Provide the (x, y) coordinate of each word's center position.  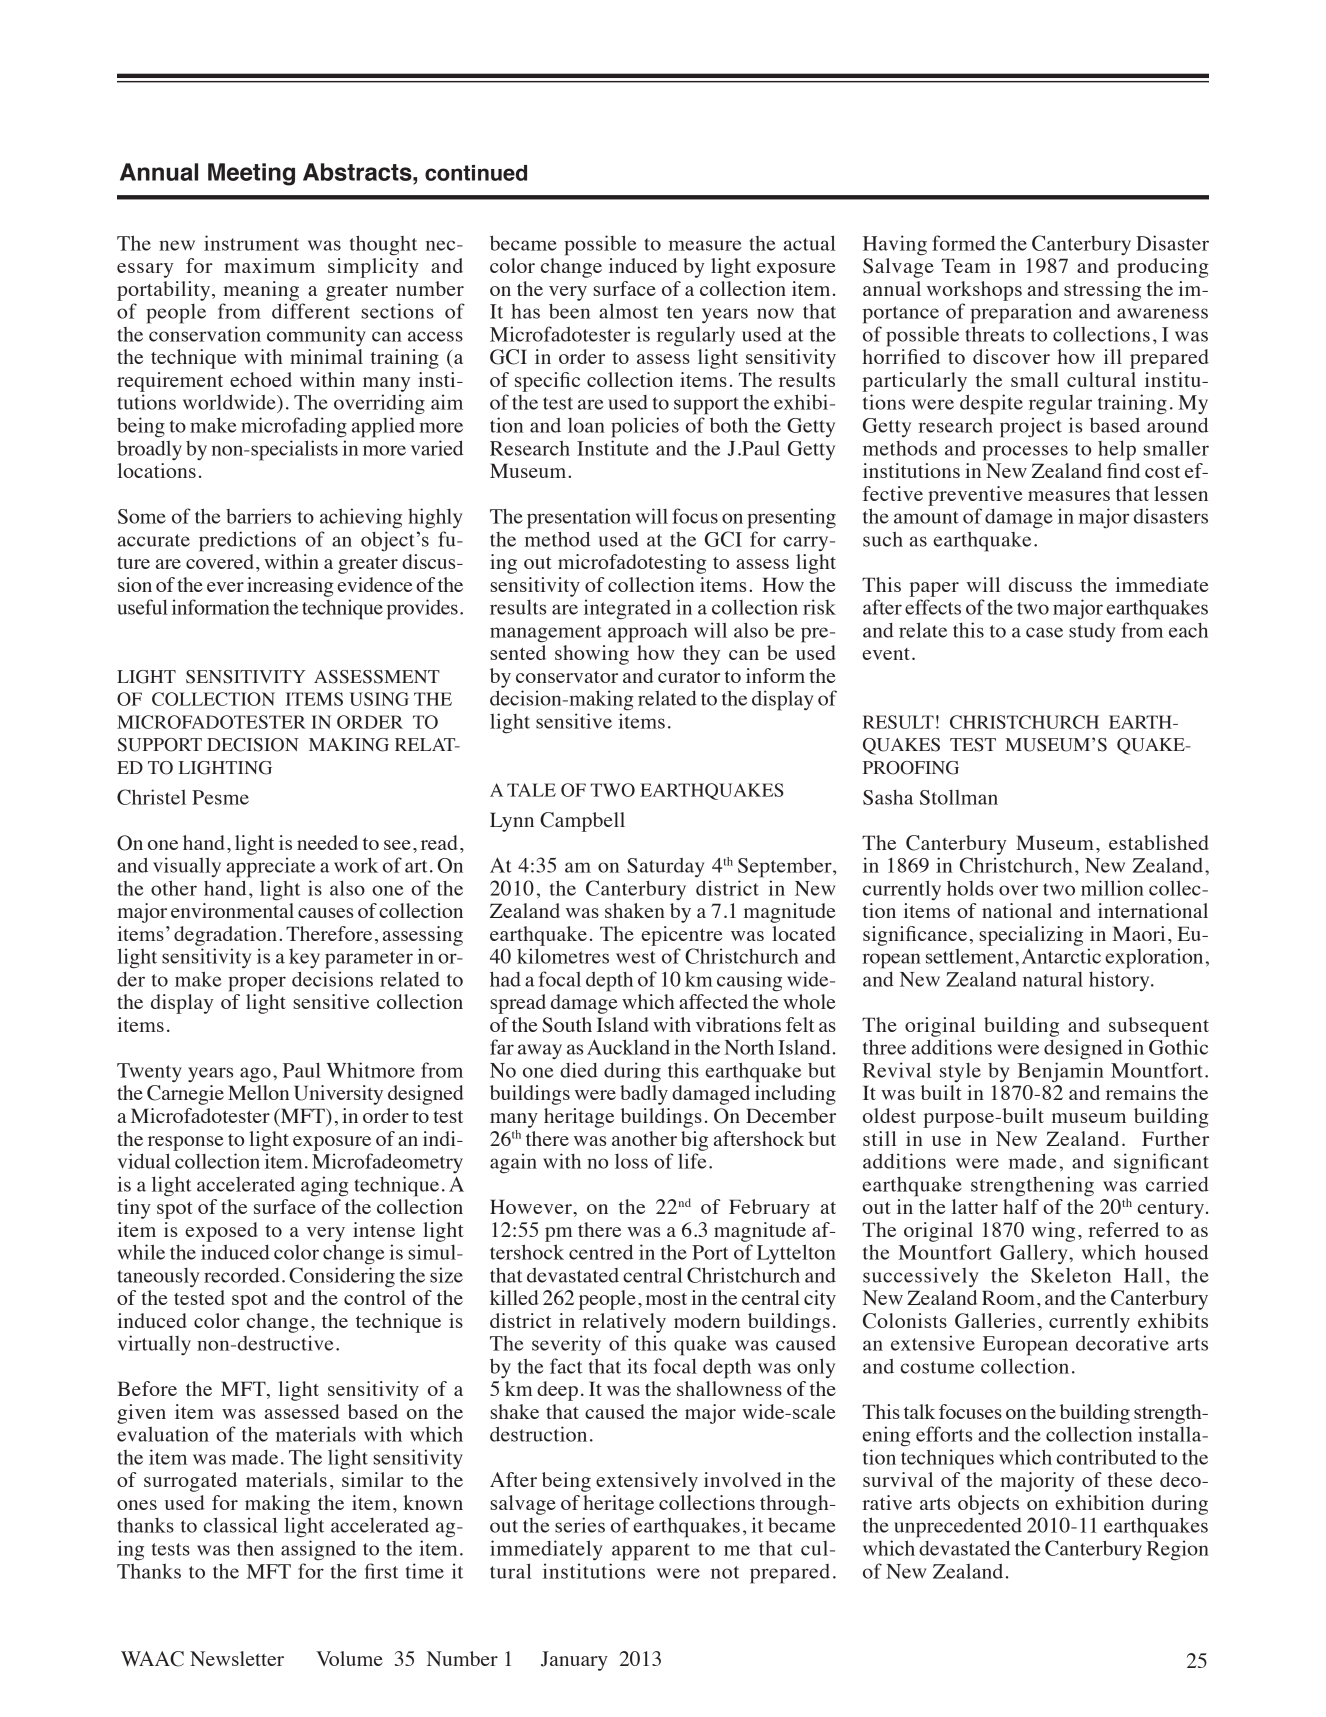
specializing (1031, 936)
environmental (232, 910)
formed (964, 243)
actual (810, 243)
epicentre (682, 936)
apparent (651, 1552)
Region (1178, 1550)
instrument (251, 243)
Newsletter (237, 1658)
